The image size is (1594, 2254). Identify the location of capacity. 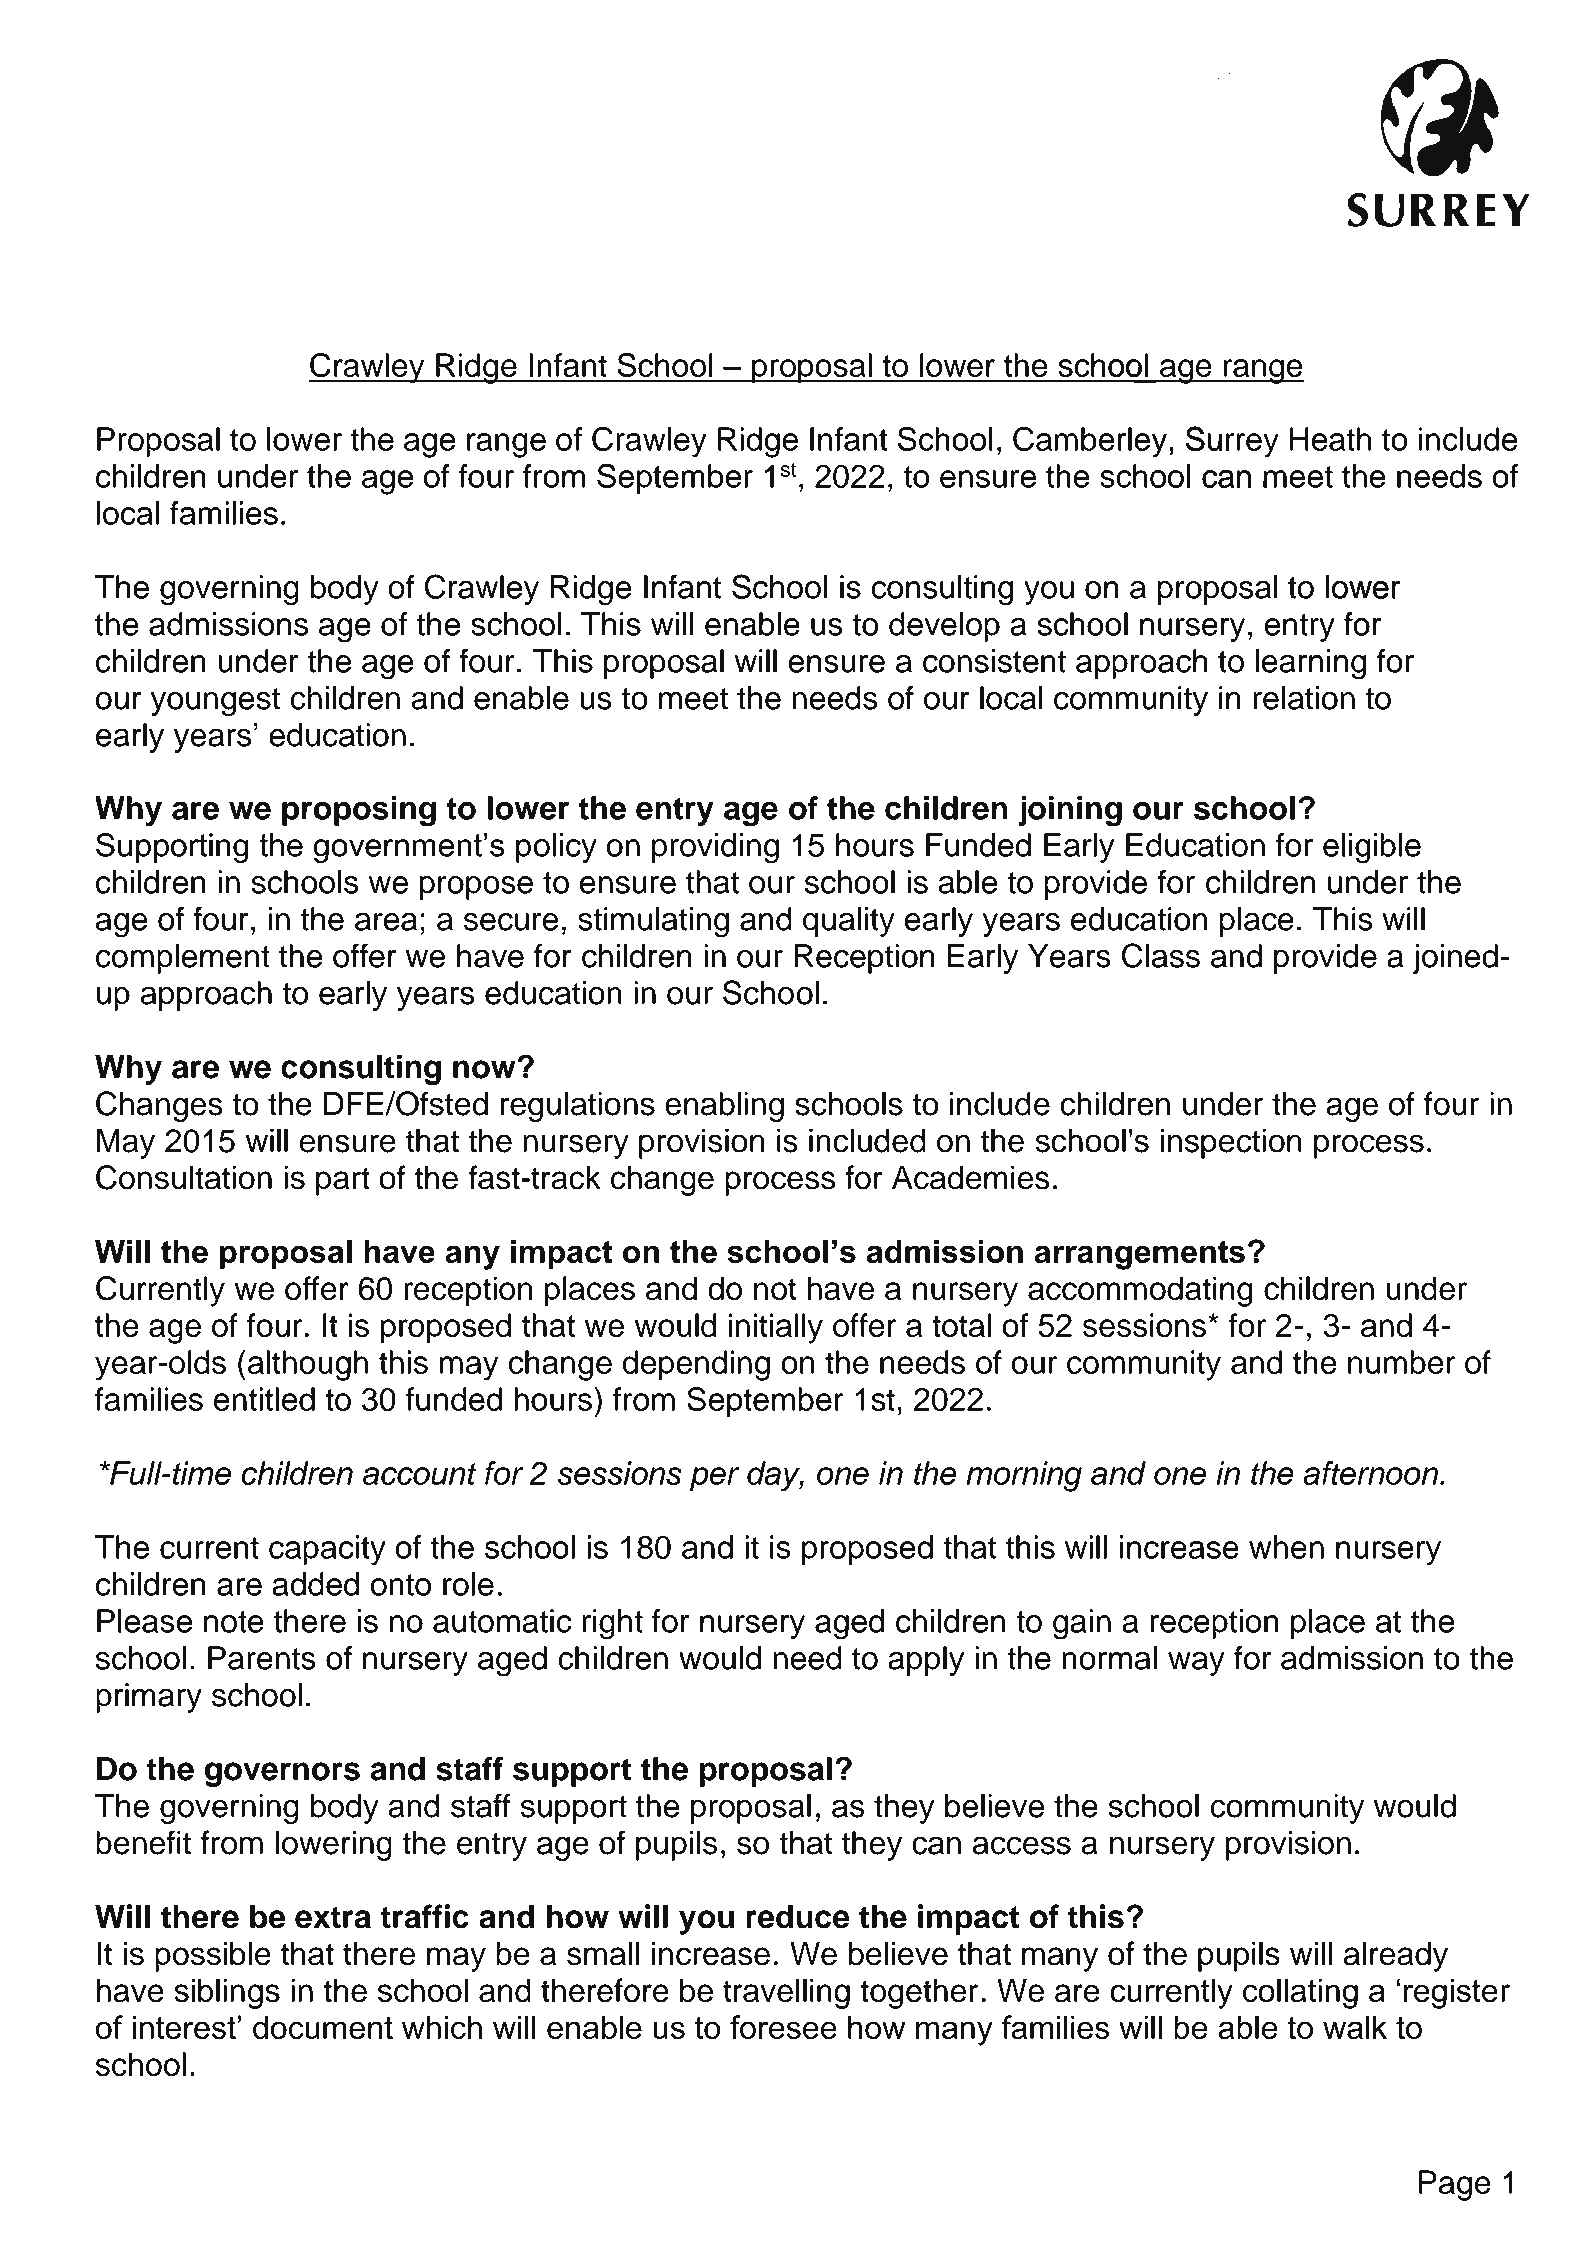
(327, 1550).
